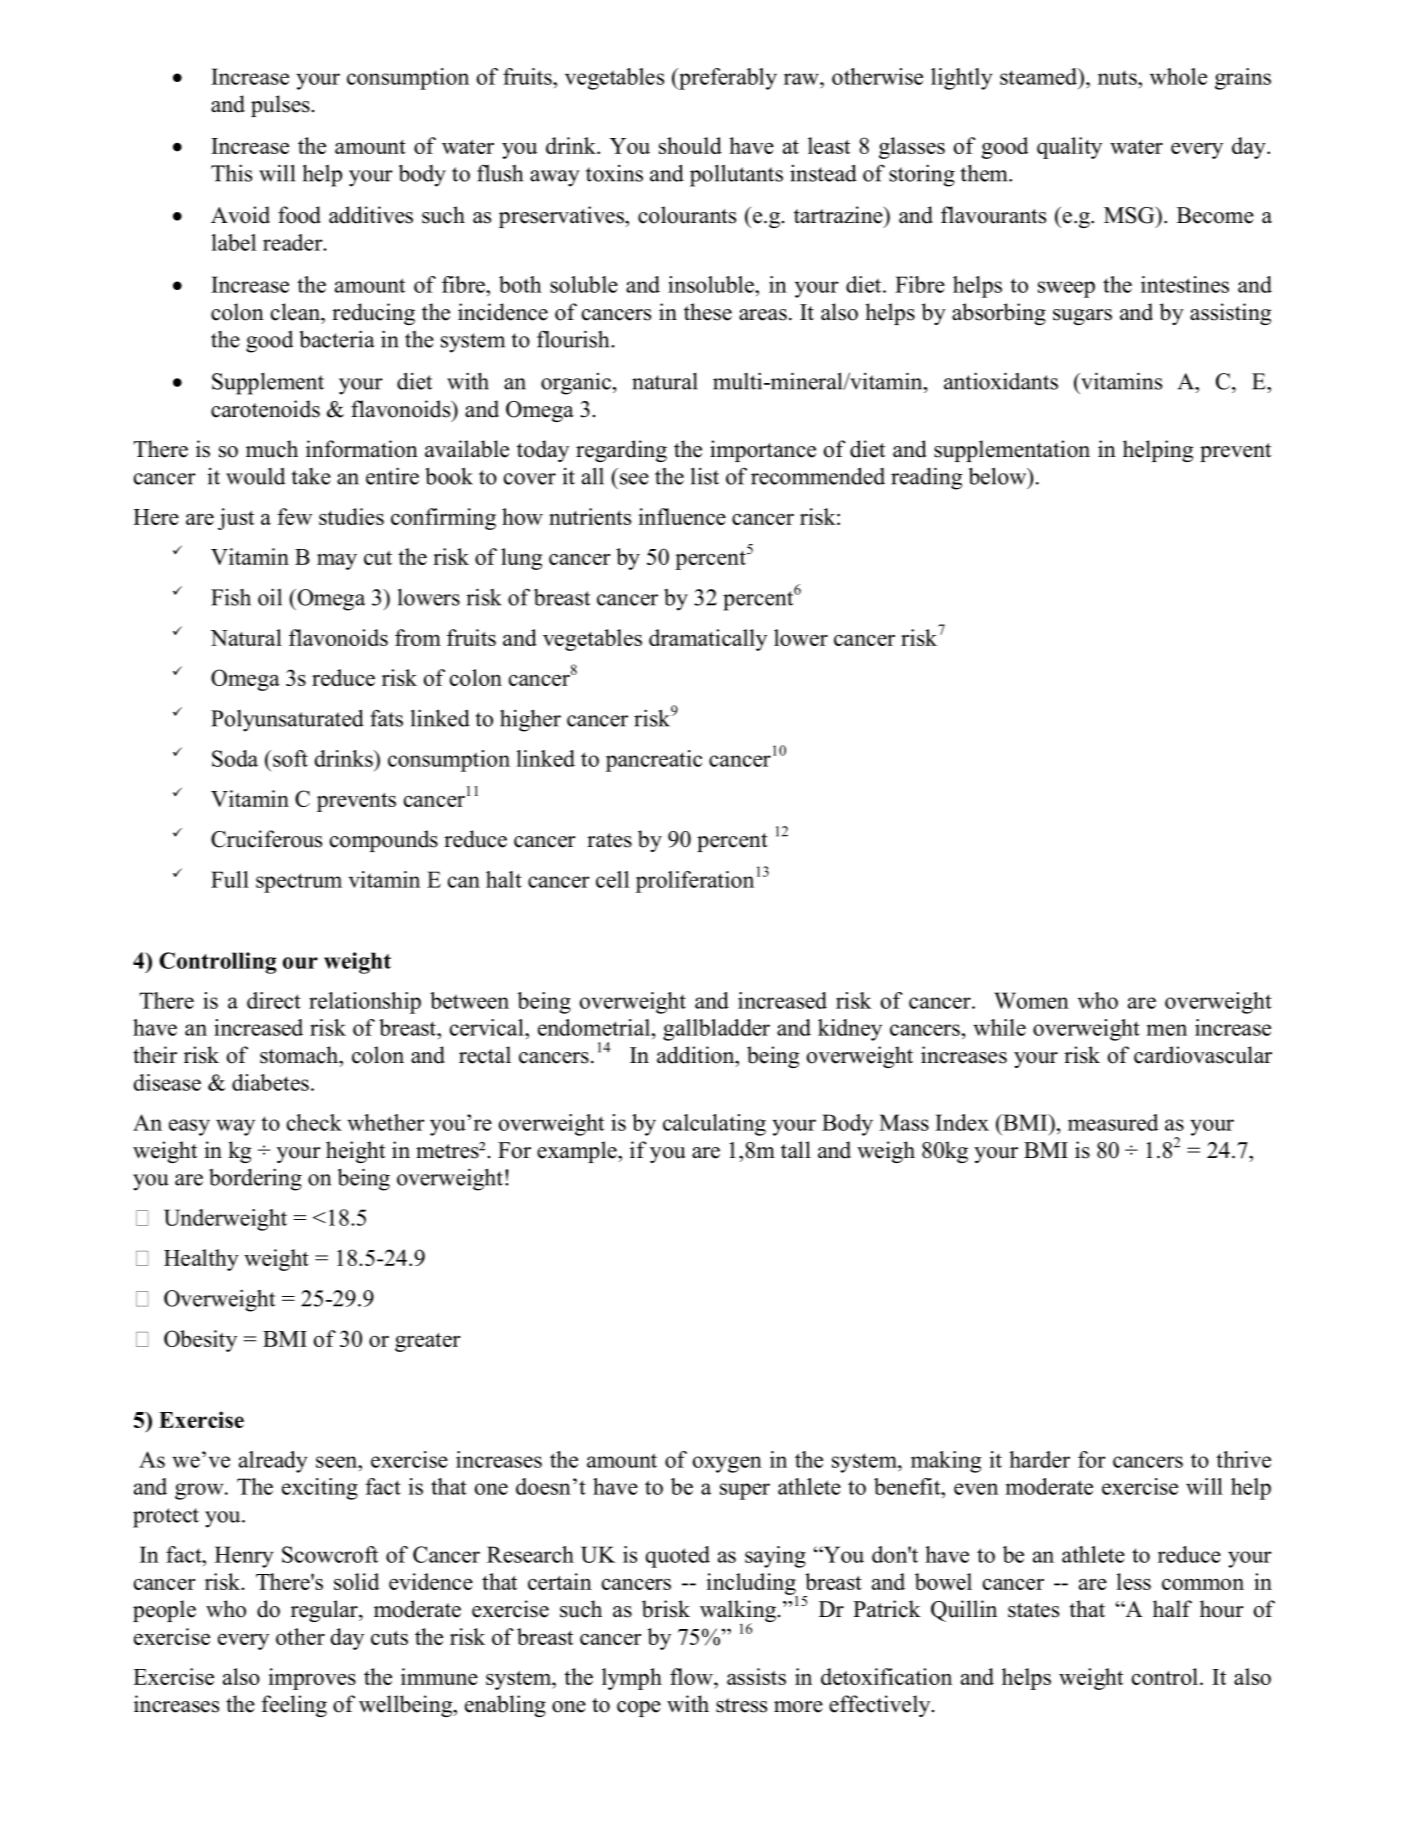 This screenshot has width=1407, height=1821. What do you see at coordinates (280, 106) in the screenshot?
I see `pulses` at bounding box center [280, 106].
